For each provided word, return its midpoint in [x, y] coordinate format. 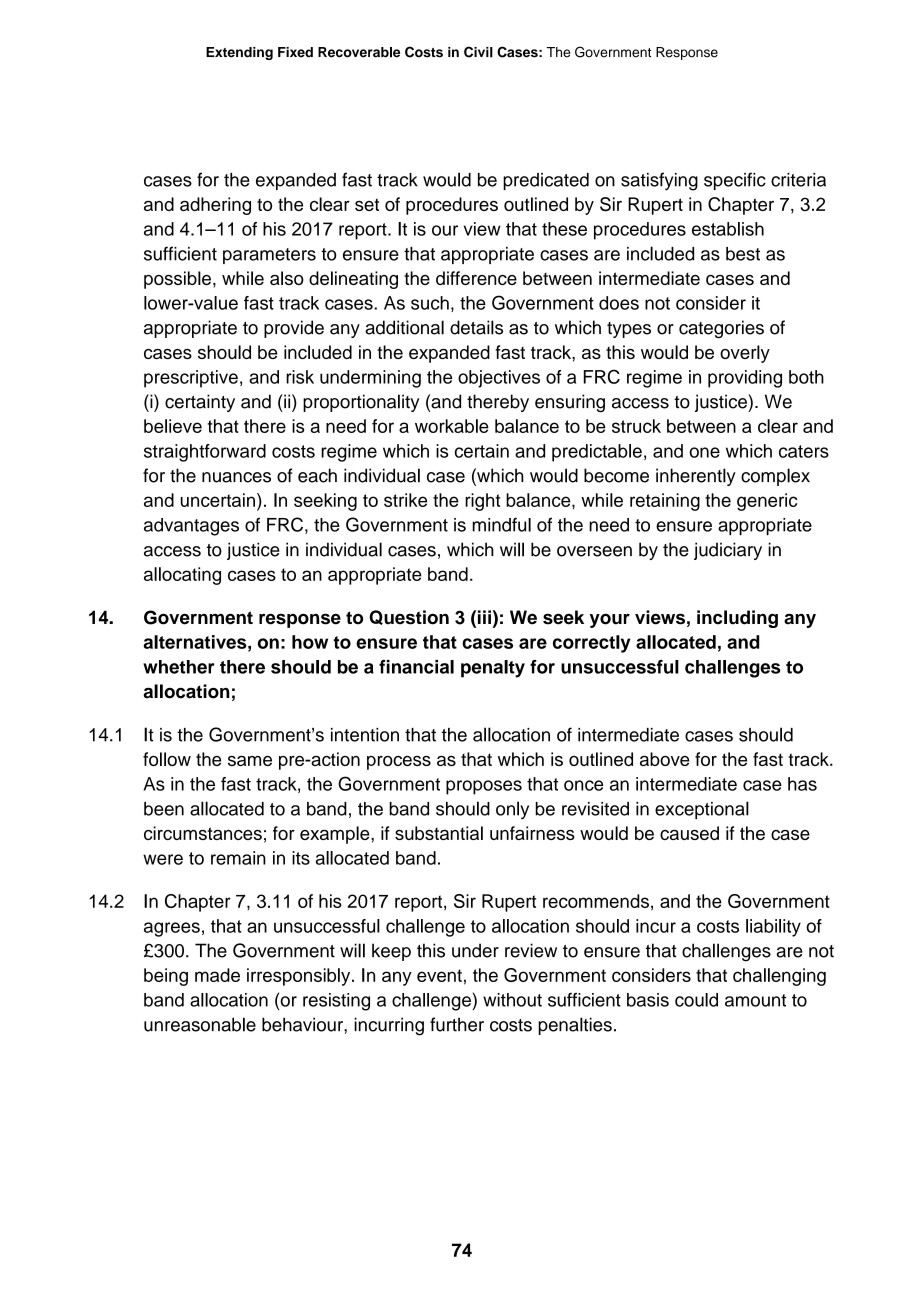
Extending [239, 53]
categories [721, 329]
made [217, 975]
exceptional [702, 810]
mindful [501, 525]
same [250, 761]
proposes [484, 787]
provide [294, 329]
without [512, 1000]
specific [735, 181]
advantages [191, 527]
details [476, 327]
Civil [478, 52]
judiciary [728, 551]
